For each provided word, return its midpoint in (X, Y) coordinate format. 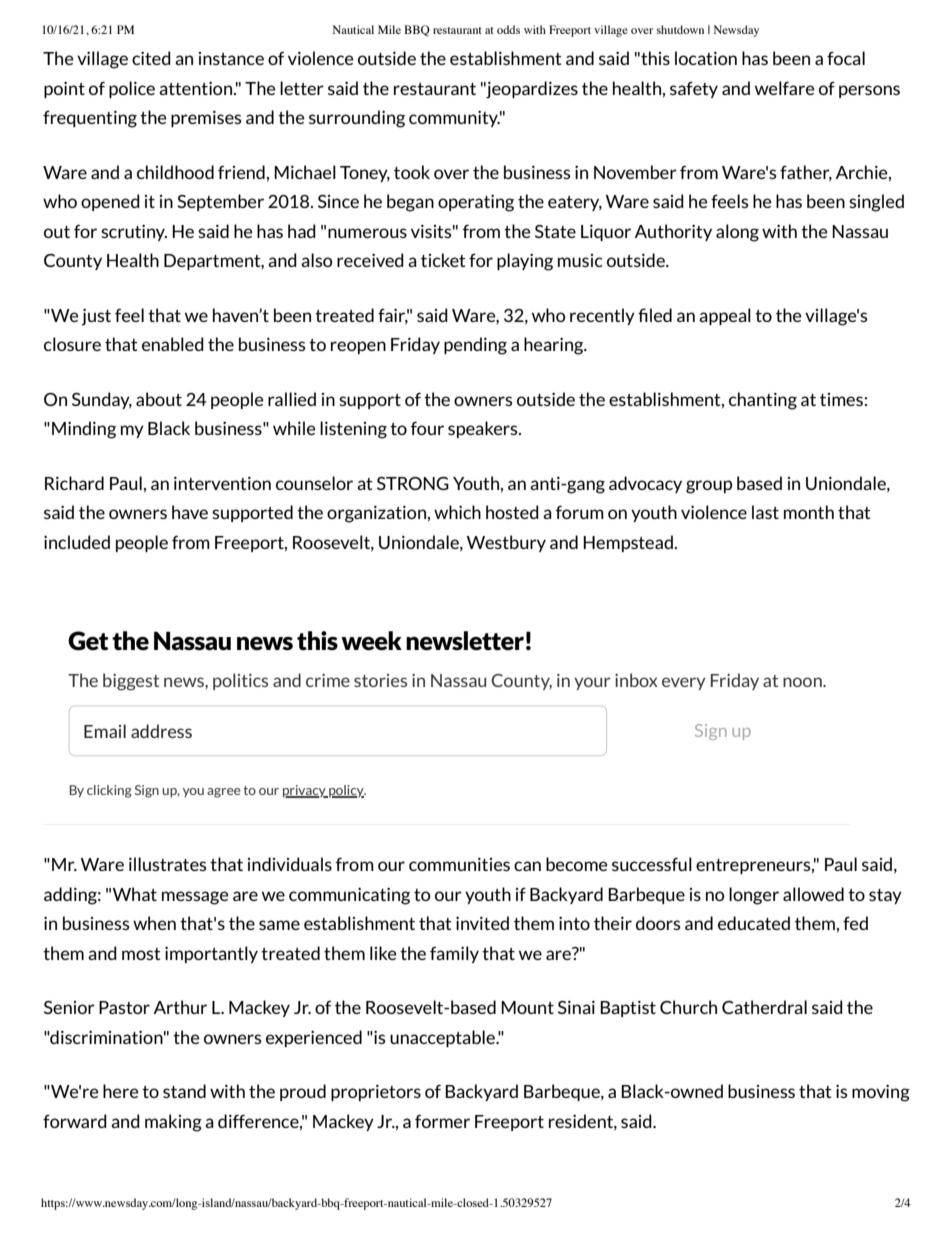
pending (475, 346)
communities (459, 864)
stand (184, 1091)
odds (508, 29)
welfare (785, 88)
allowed (813, 894)
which (457, 512)
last (765, 512)
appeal (725, 316)
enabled (173, 344)
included (77, 542)
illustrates (168, 864)
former (442, 1121)
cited (151, 58)
